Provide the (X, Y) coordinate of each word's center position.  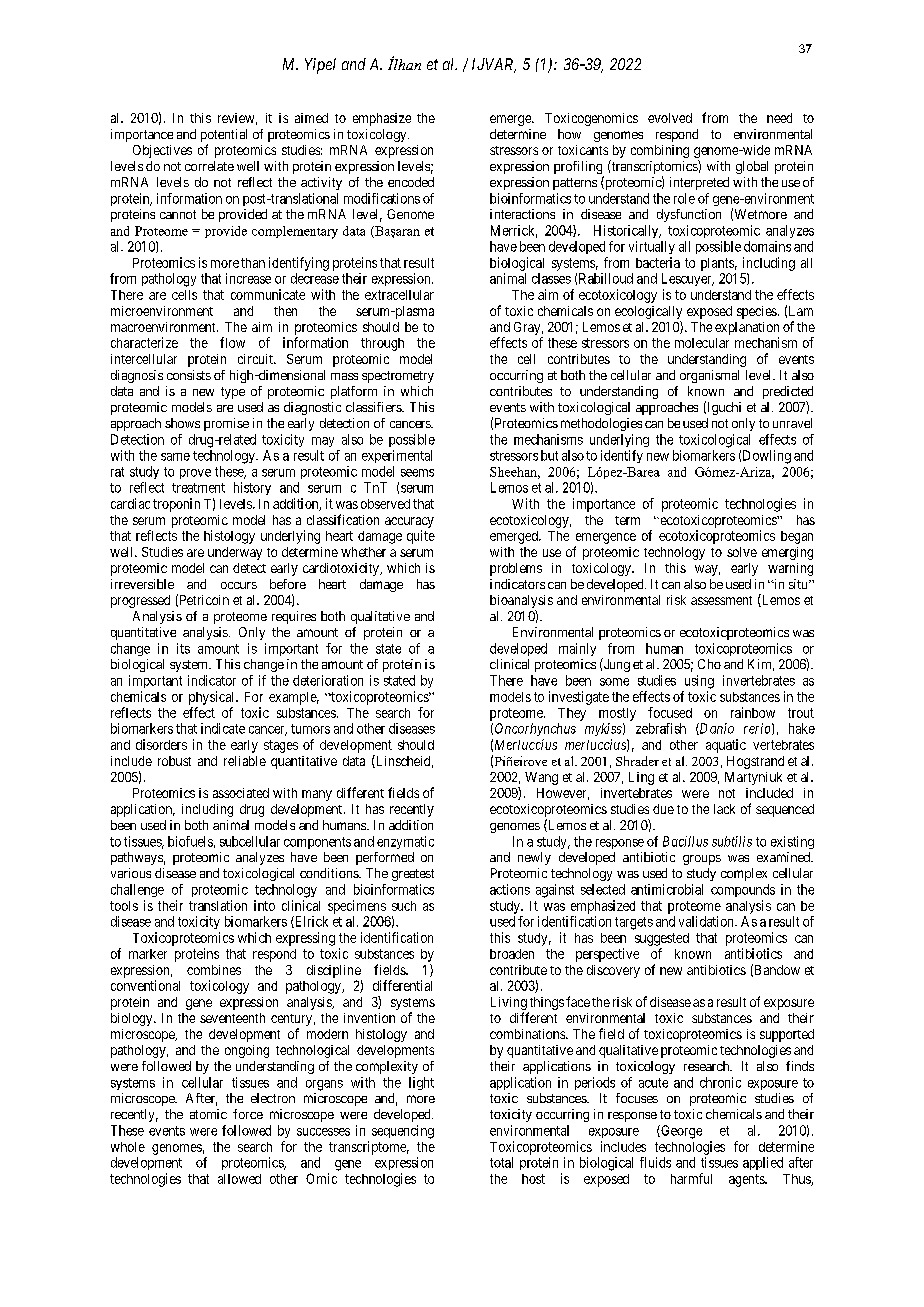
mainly (577, 649)
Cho (709, 664)
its (183, 648)
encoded (411, 182)
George (680, 1132)
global (752, 167)
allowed (239, 1179)
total (501, 1162)
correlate (209, 166)
